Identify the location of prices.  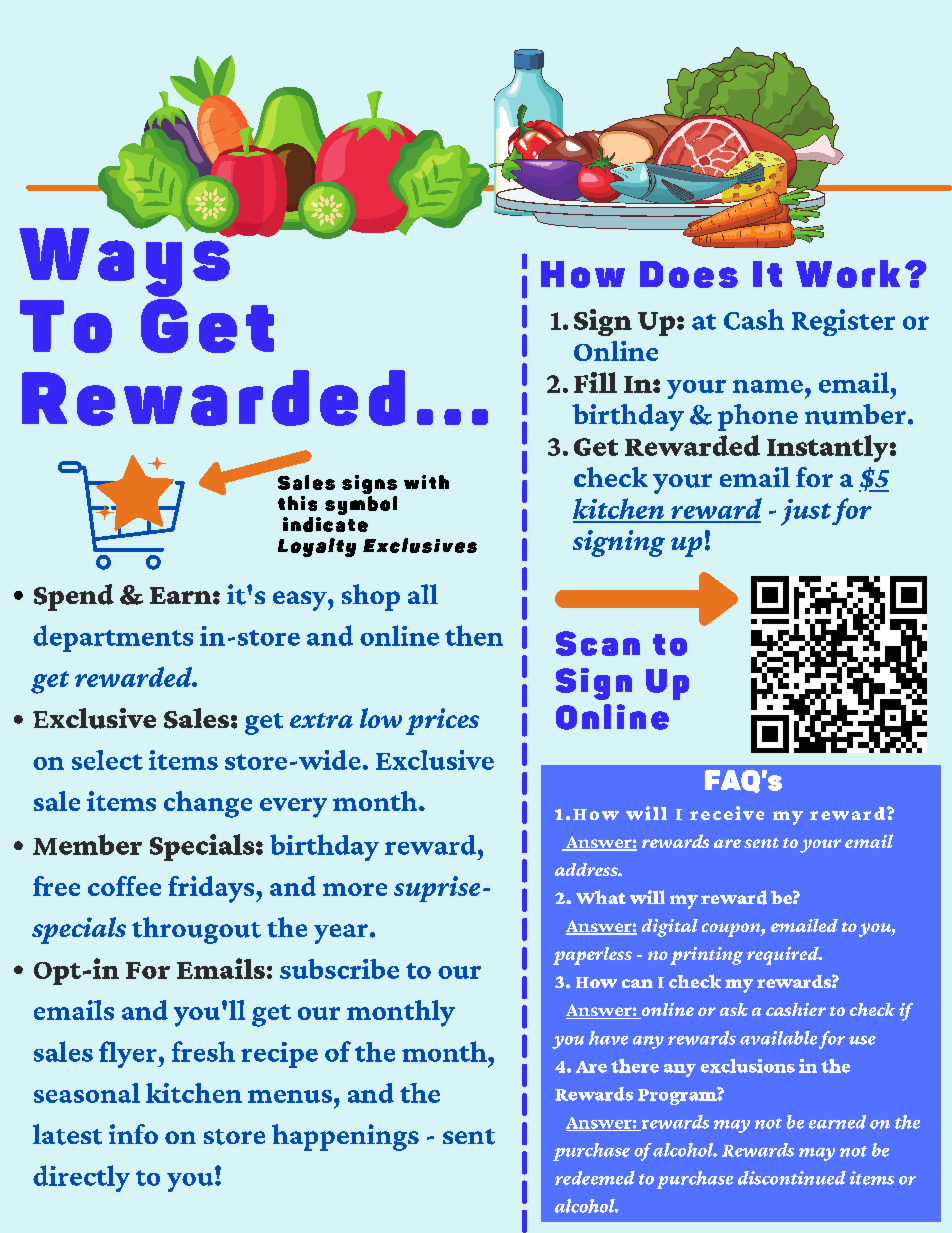
(442, 721).
